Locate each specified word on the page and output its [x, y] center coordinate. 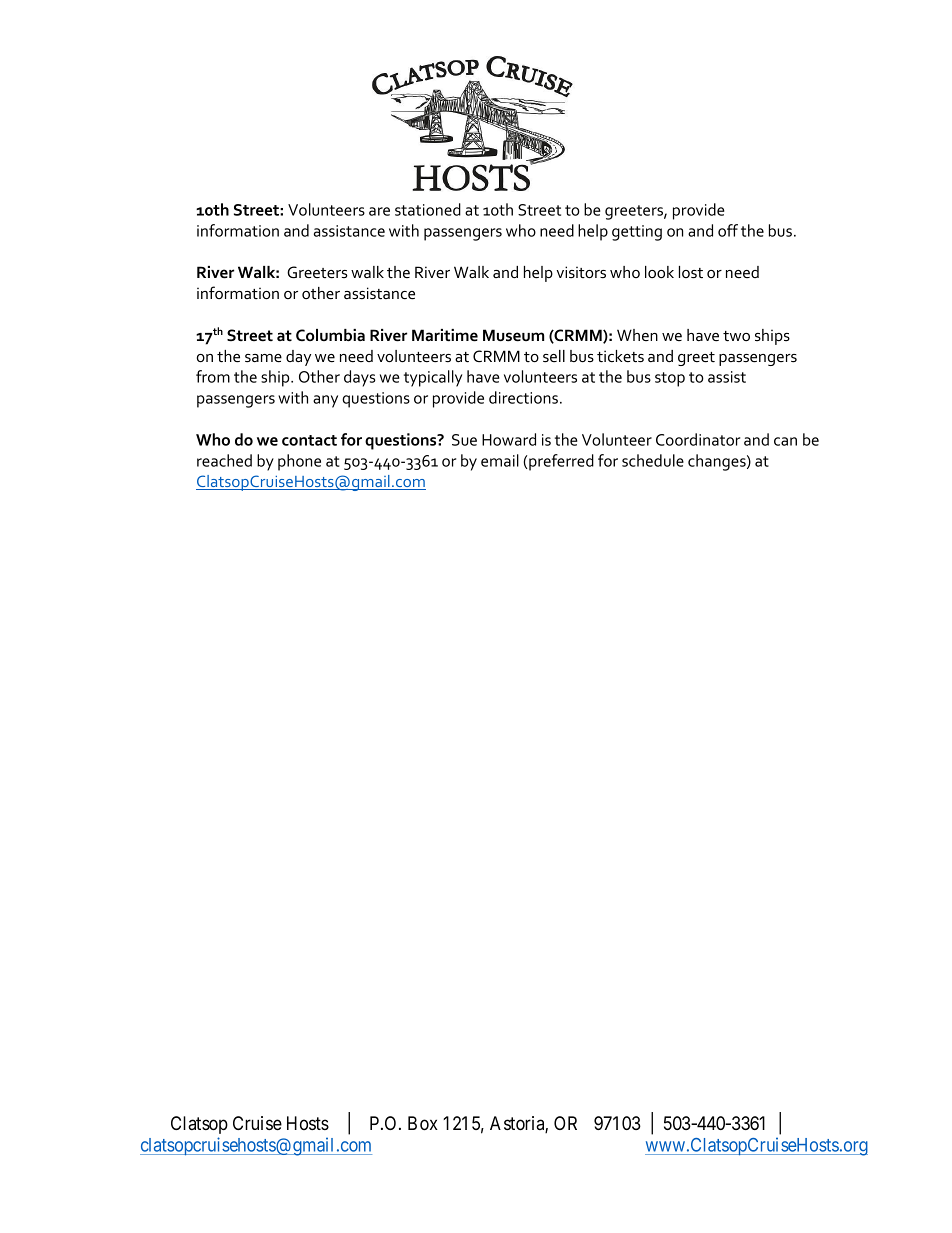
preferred [561, 462]
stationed [428, 209]
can [785, 441]
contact [309, 440]
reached [224, 460]
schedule [653, 460]
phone [299, 462]
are [379, 211]
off [728, 230]
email [500, 460]
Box [423, 1123]
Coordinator [698, 439]
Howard [509, 439]
